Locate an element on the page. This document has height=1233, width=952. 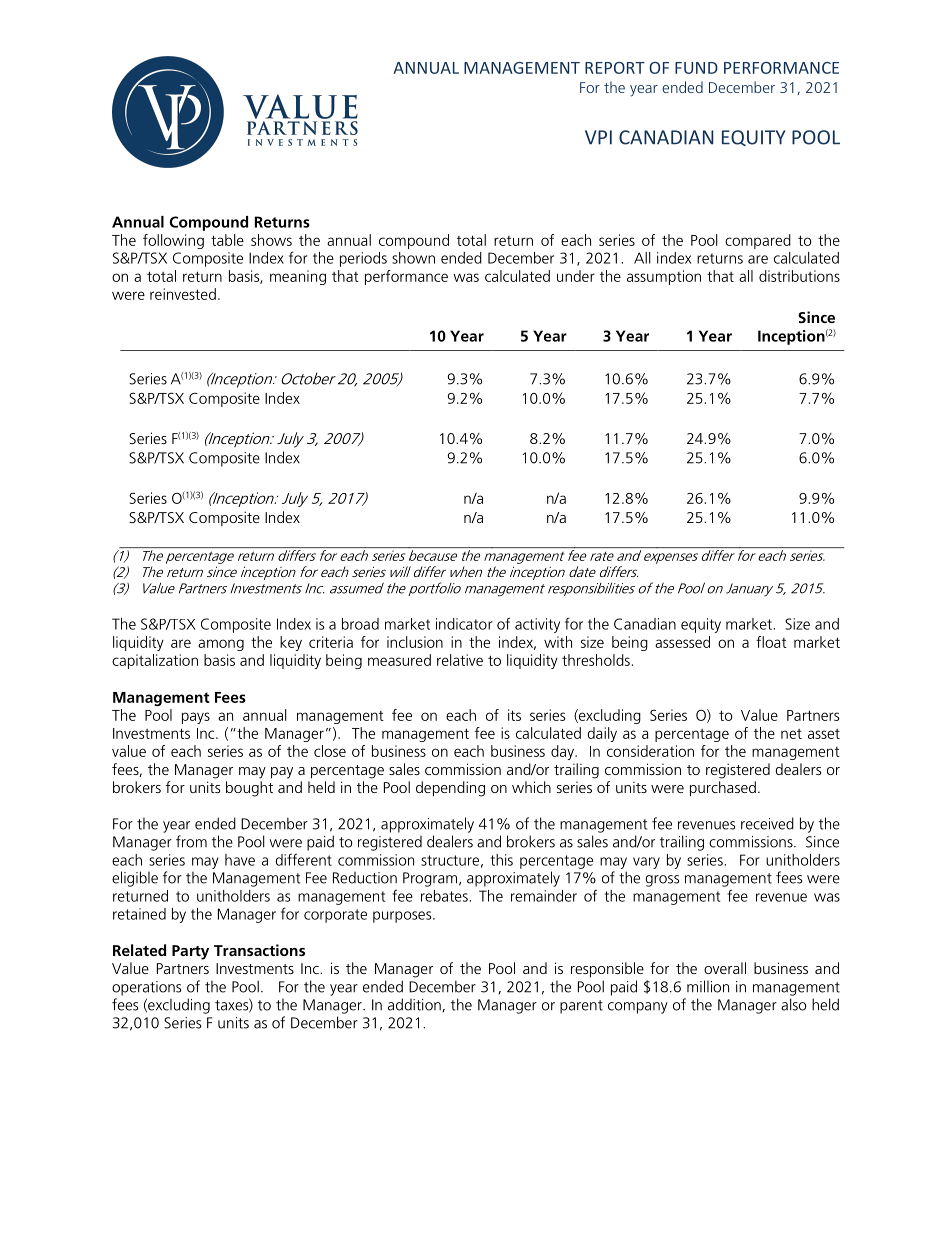
addition is located at coordinates (414, 1004).
